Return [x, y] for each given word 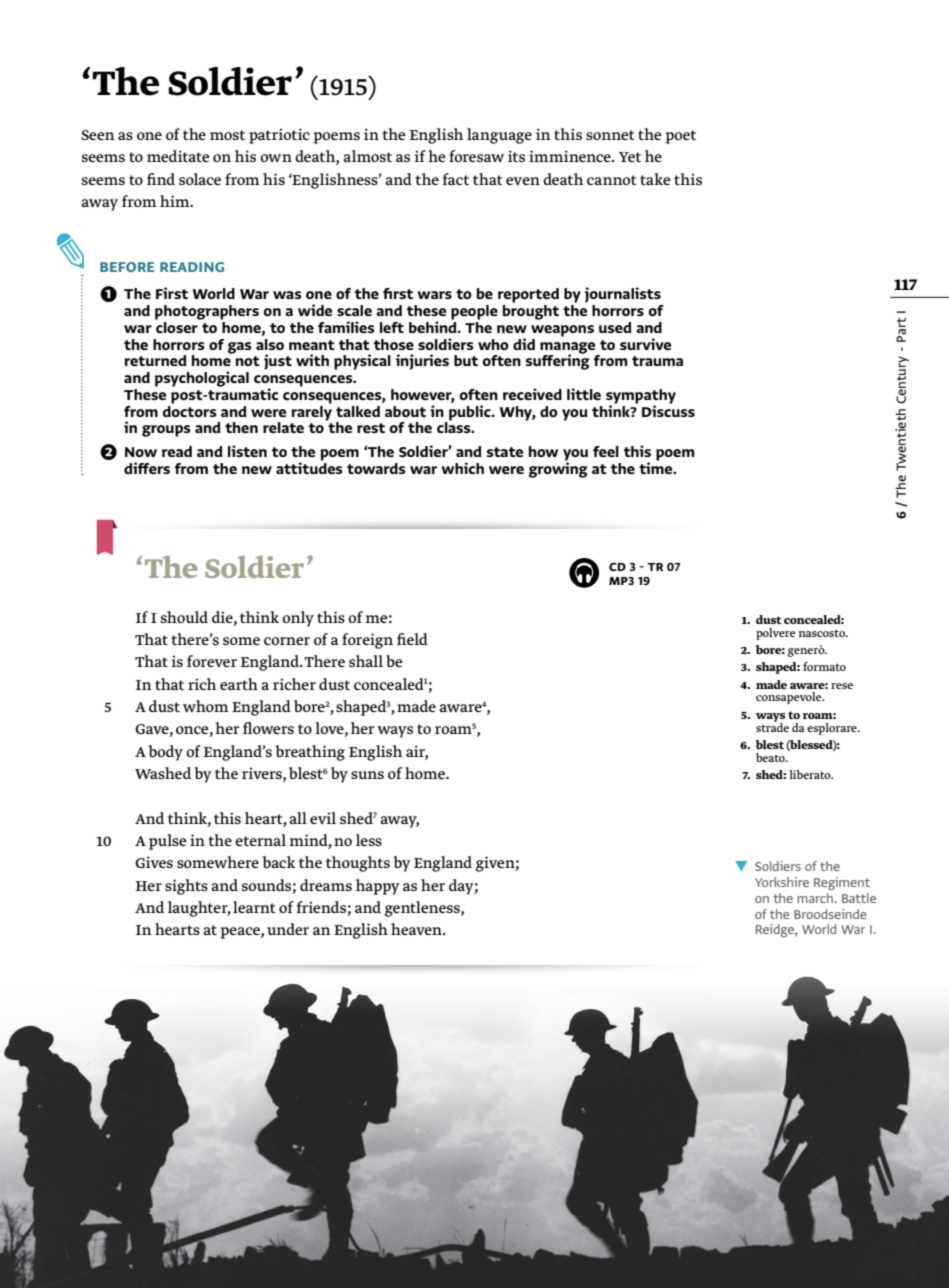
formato [824, 666]
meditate [178, 156]
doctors [189, 410]
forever [212, 661]
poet [680, 137]
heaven [417, 929]
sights [186, 887]
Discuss [668, 410]
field [412, 639]
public [470, 414]
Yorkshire [782, 882]
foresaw [476, 156]
